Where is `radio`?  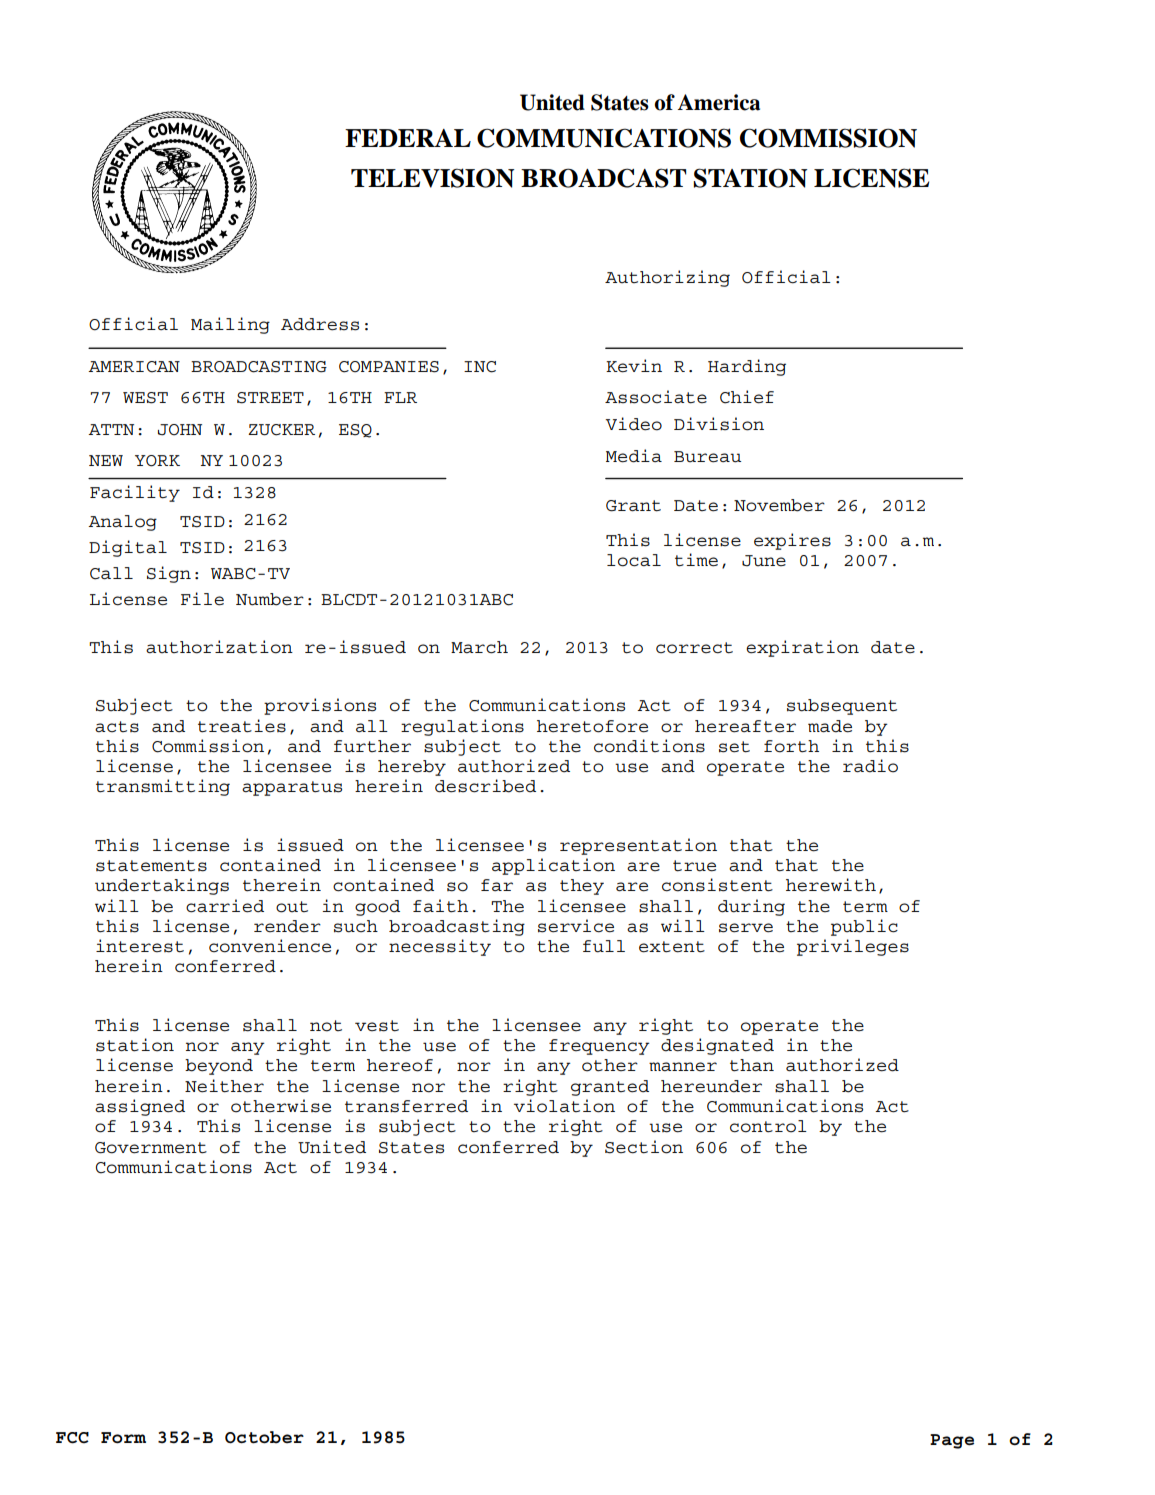
radio is located at coordinates (870, 766).
